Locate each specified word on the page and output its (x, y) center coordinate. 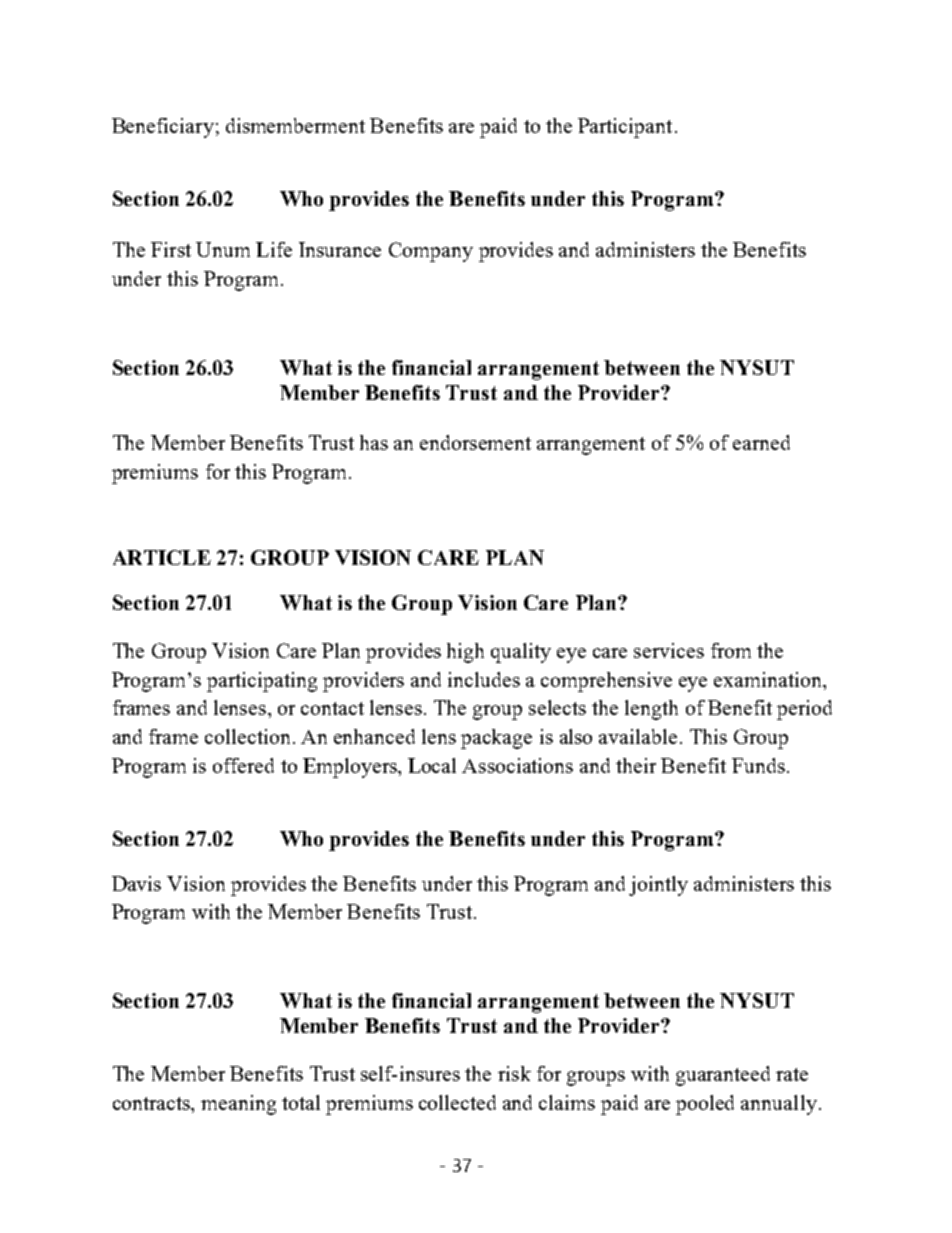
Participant (625, 128)
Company (431, 252)
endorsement (475, 442)
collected (457, 1102)
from (731, 650)
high (465, 653)
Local (432, 765)
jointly (658, 886)
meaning (238, 1105)
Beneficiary (163, 128)
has (374, 442)
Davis (136, 883)
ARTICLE (162, 557)
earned (761, 442)
